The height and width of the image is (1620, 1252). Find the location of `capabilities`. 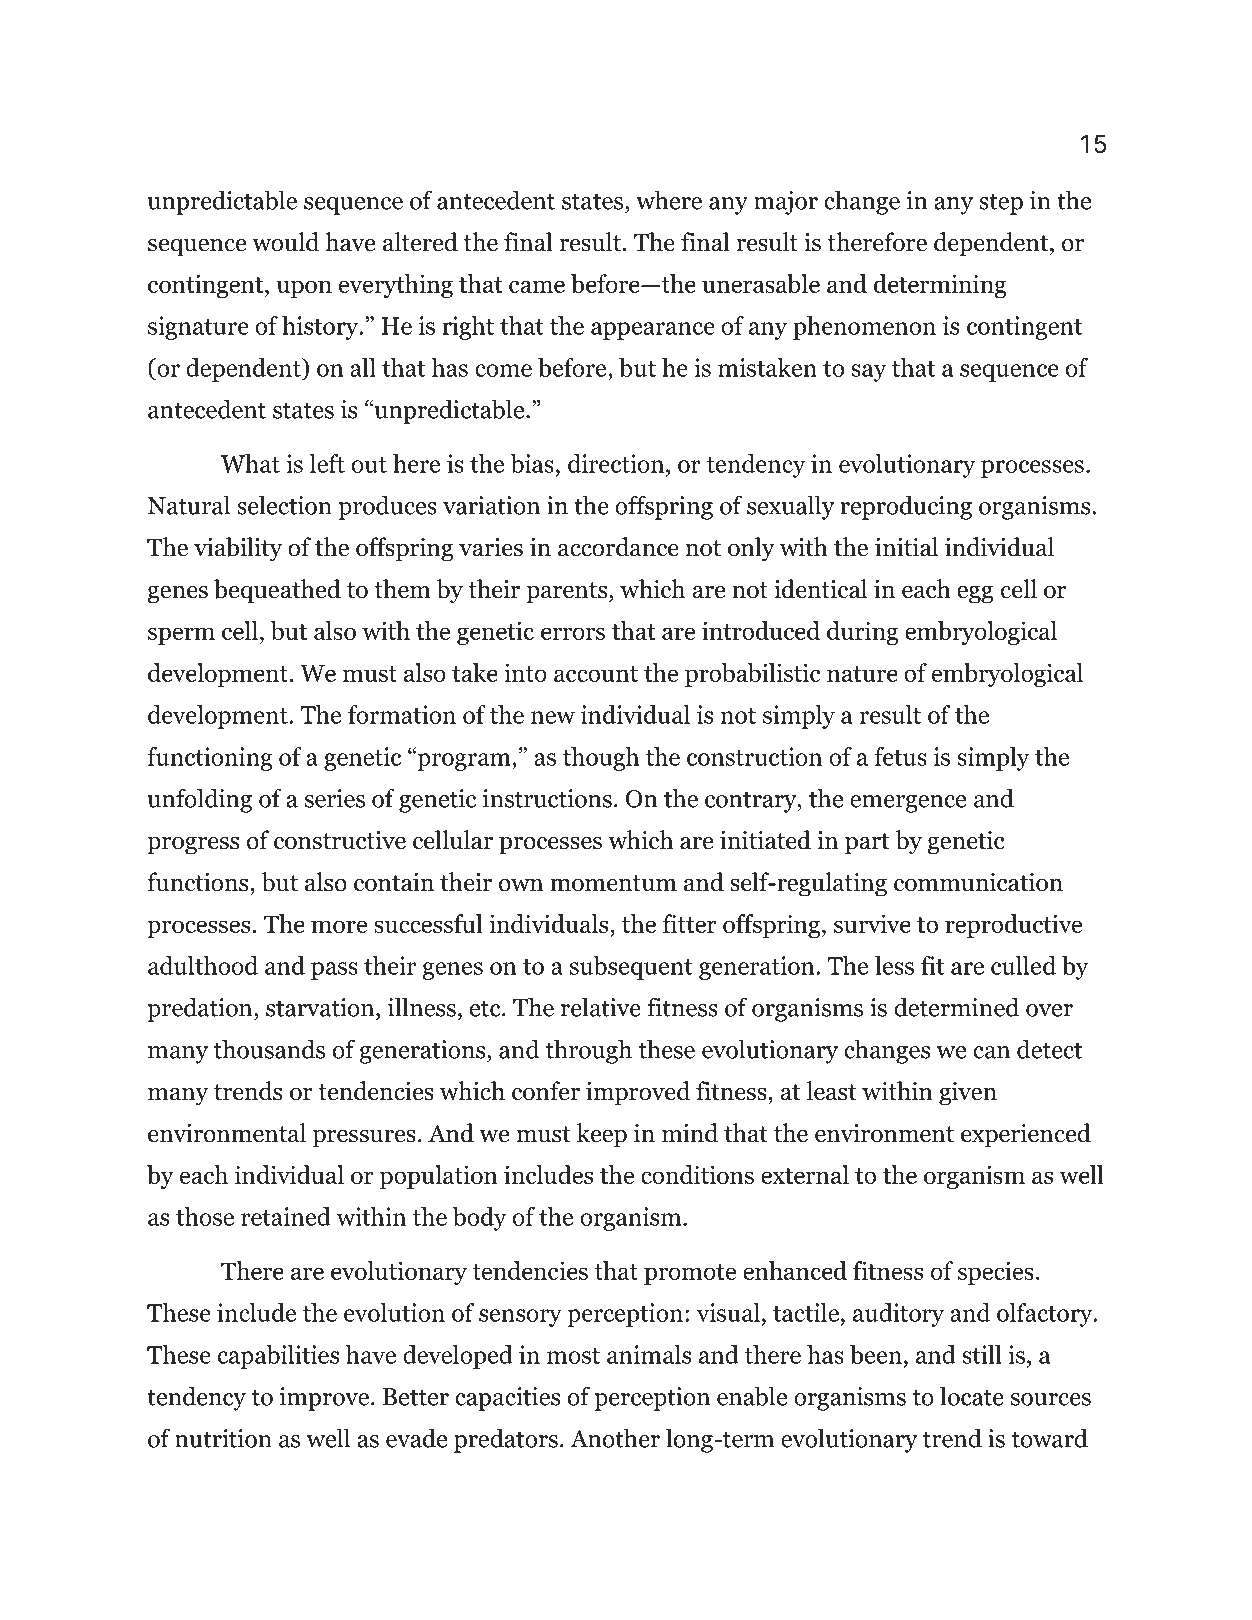

capabilities is located at coordinates (278, 1357).
